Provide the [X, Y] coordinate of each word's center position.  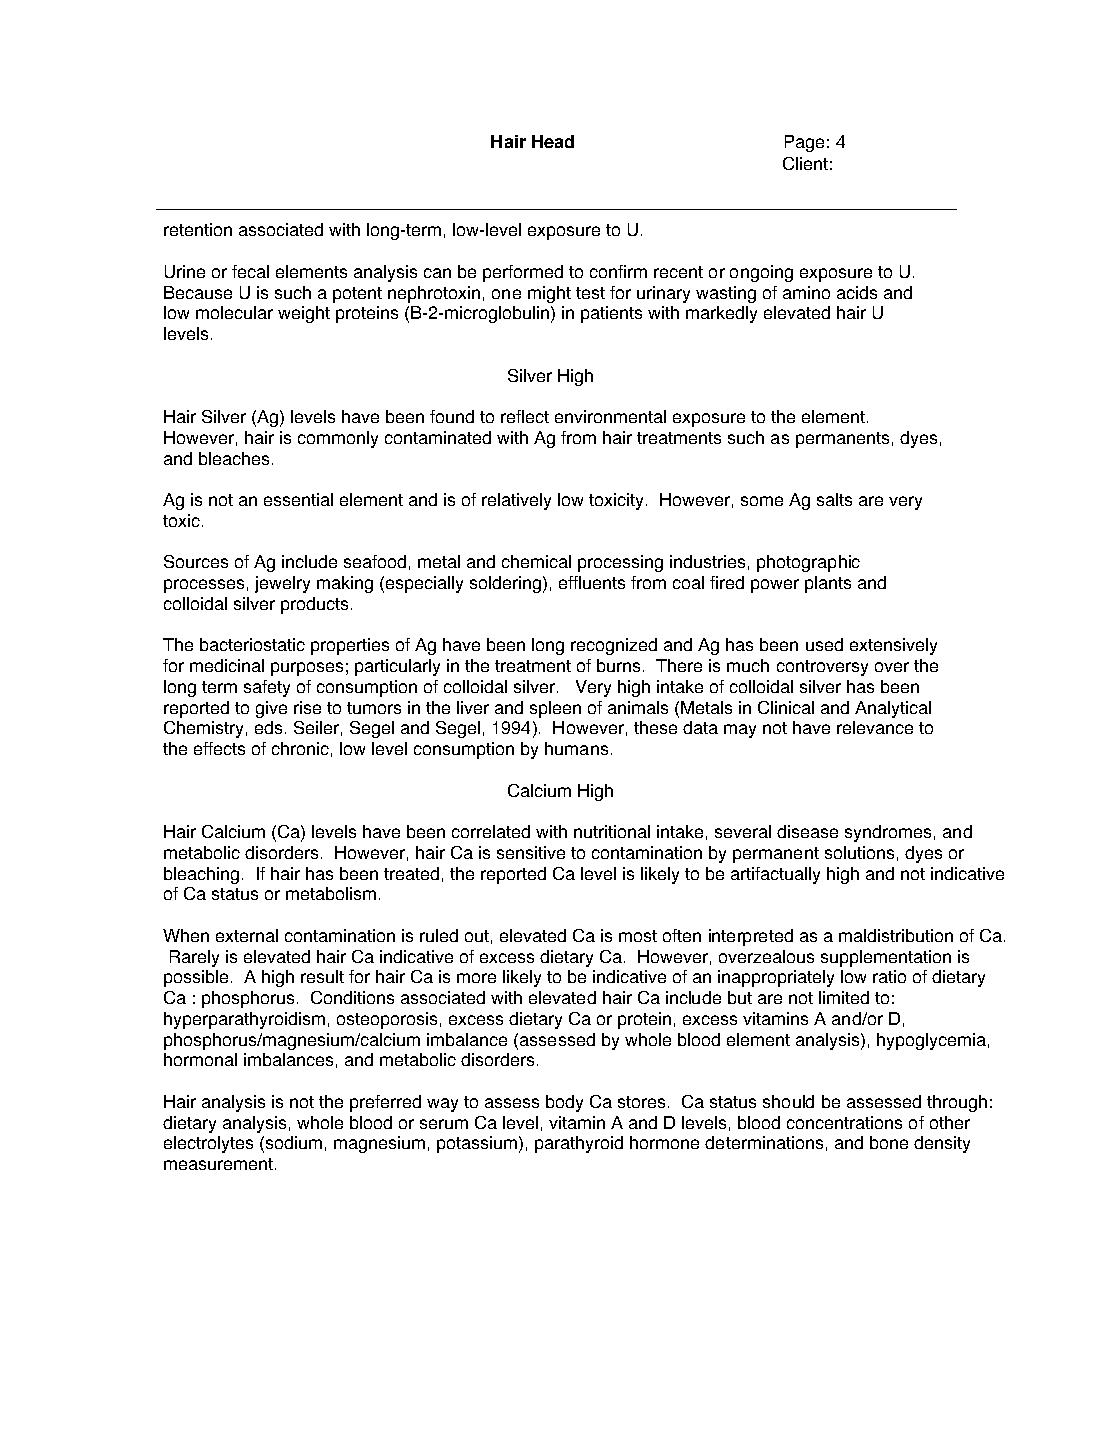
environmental [610, 416]
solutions [859, 852]
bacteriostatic [252, 644]
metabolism [331, 893]
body [564, 1103]
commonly [338, 439]
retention [198, 229]
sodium [294, 1142]
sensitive [531, 852]
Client [805, 163]
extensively [893, 646]
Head [553, 141]
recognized [614, 646]
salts [834, 499]
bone [889, 1142]
